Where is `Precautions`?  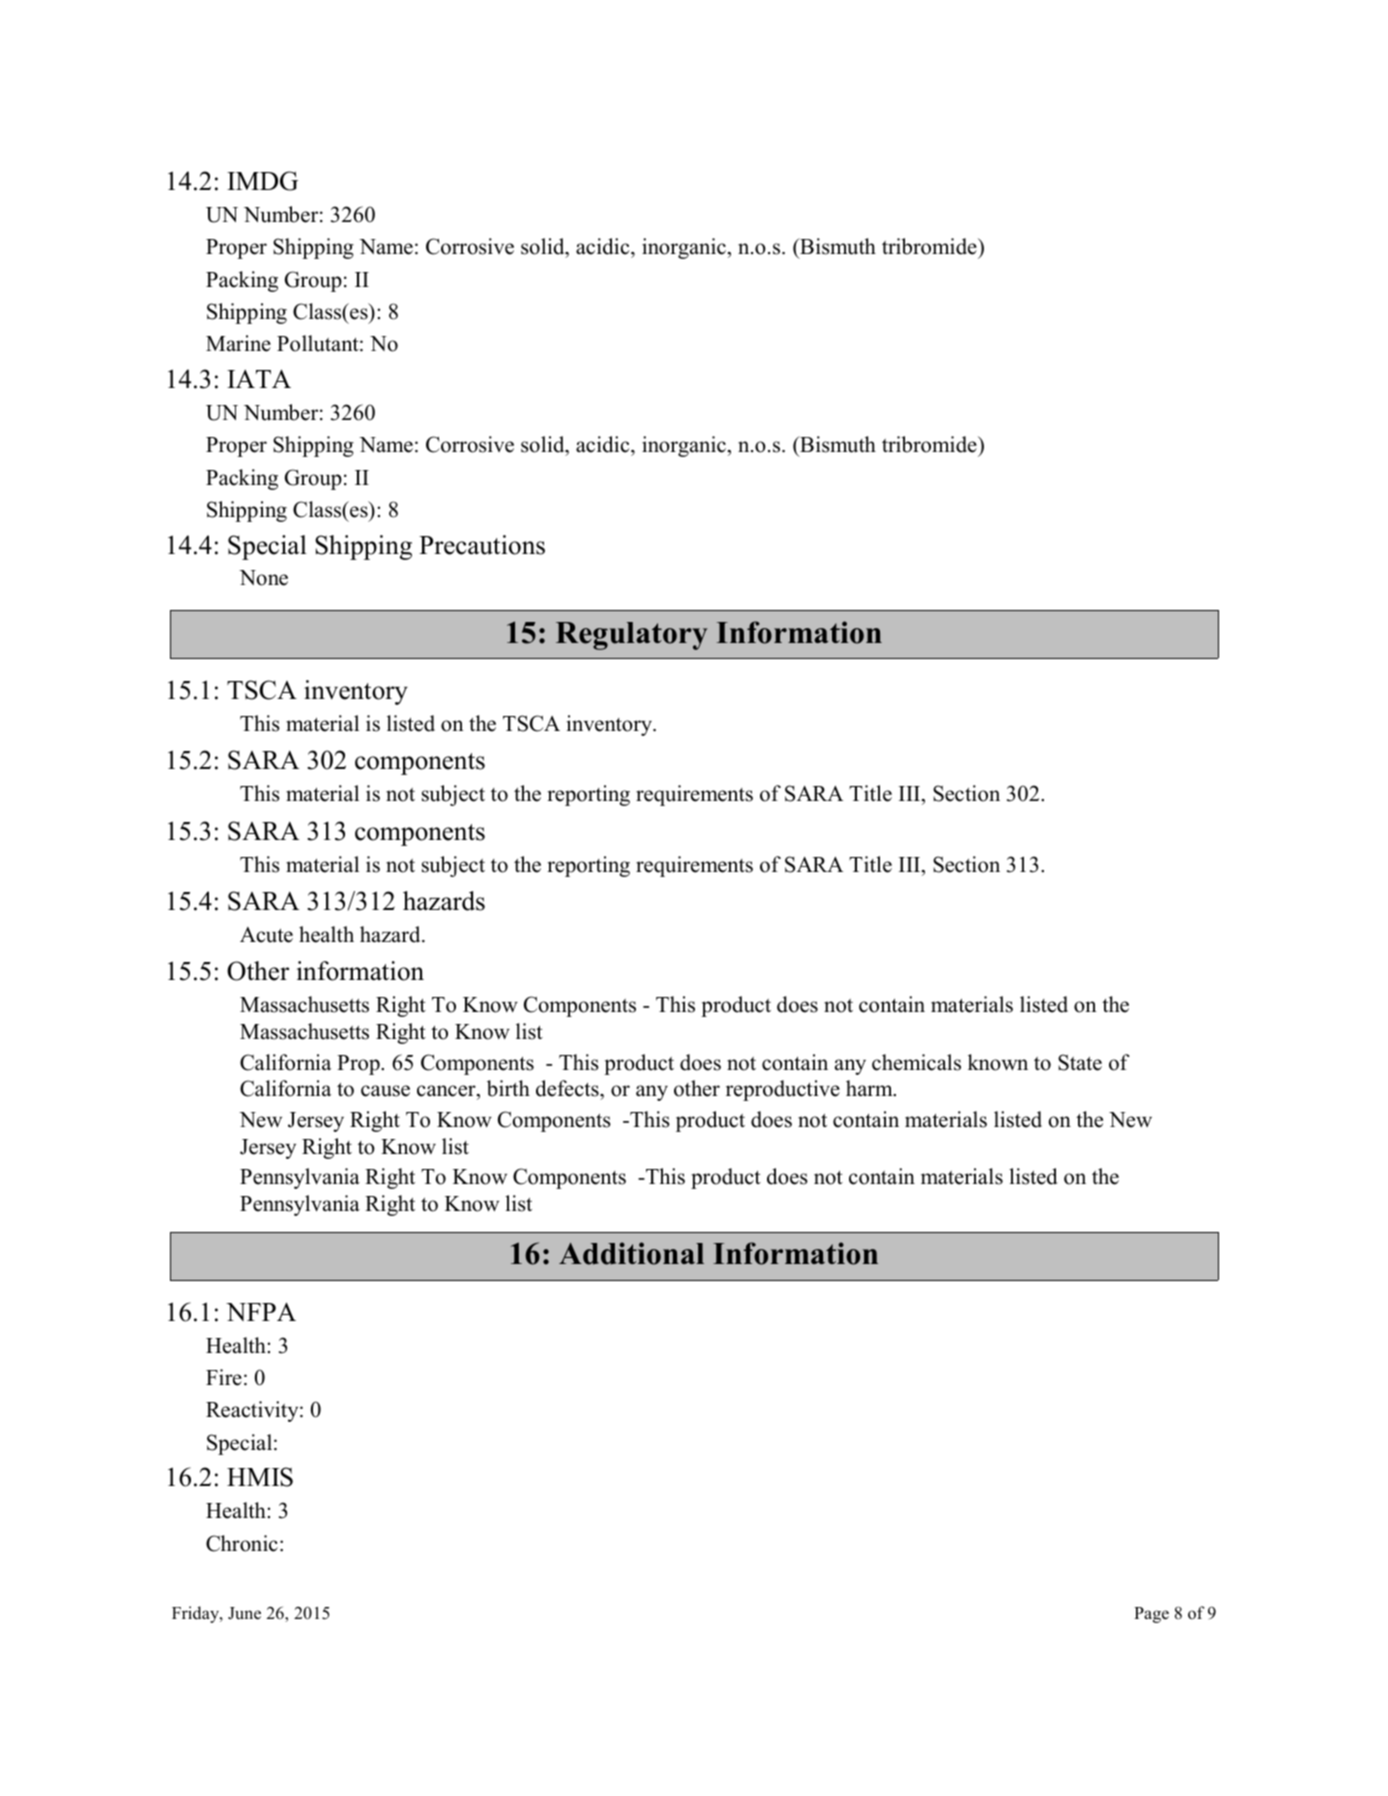
Precautions is located at coordinates (482, 545).
